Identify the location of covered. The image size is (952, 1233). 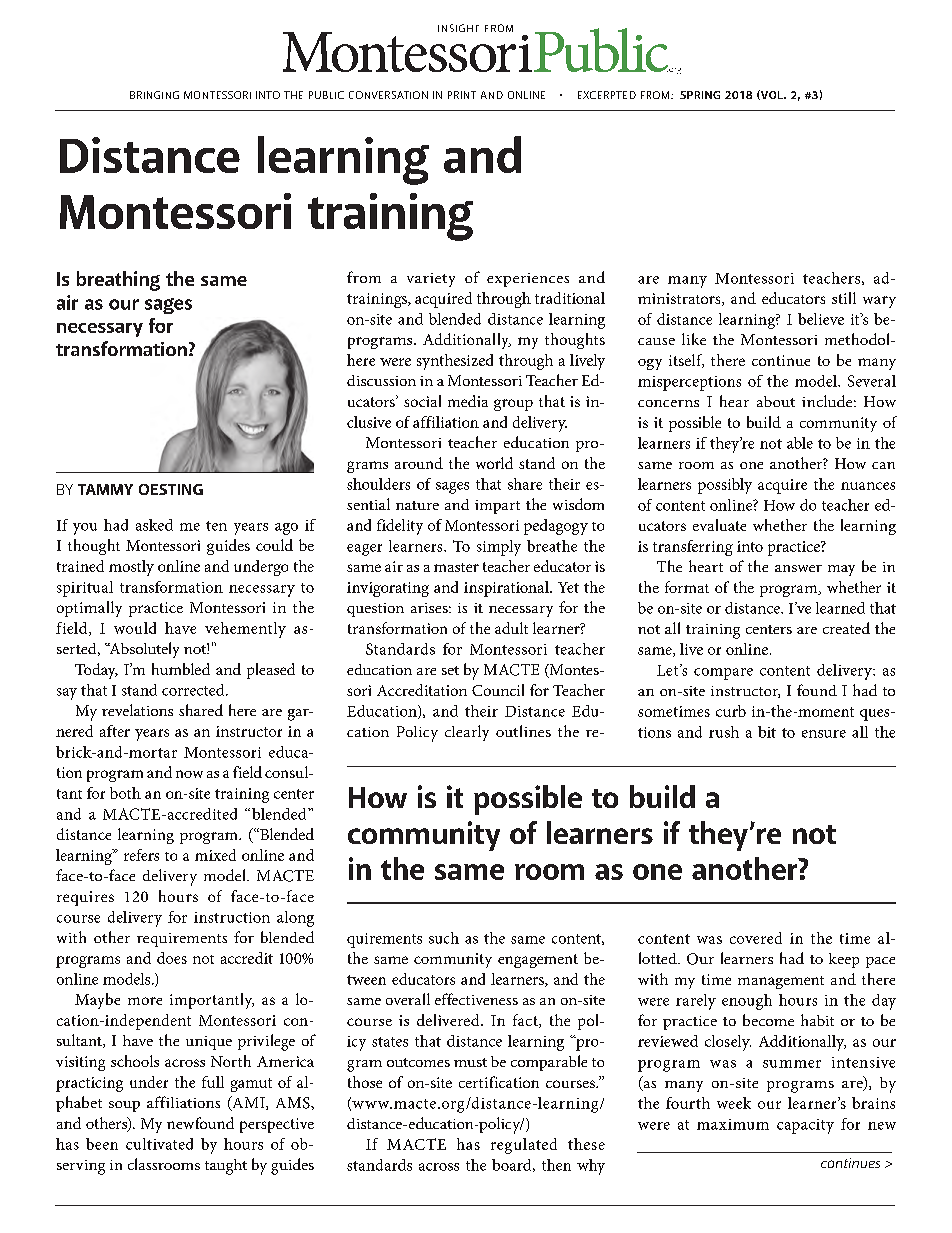
(756, 938).
